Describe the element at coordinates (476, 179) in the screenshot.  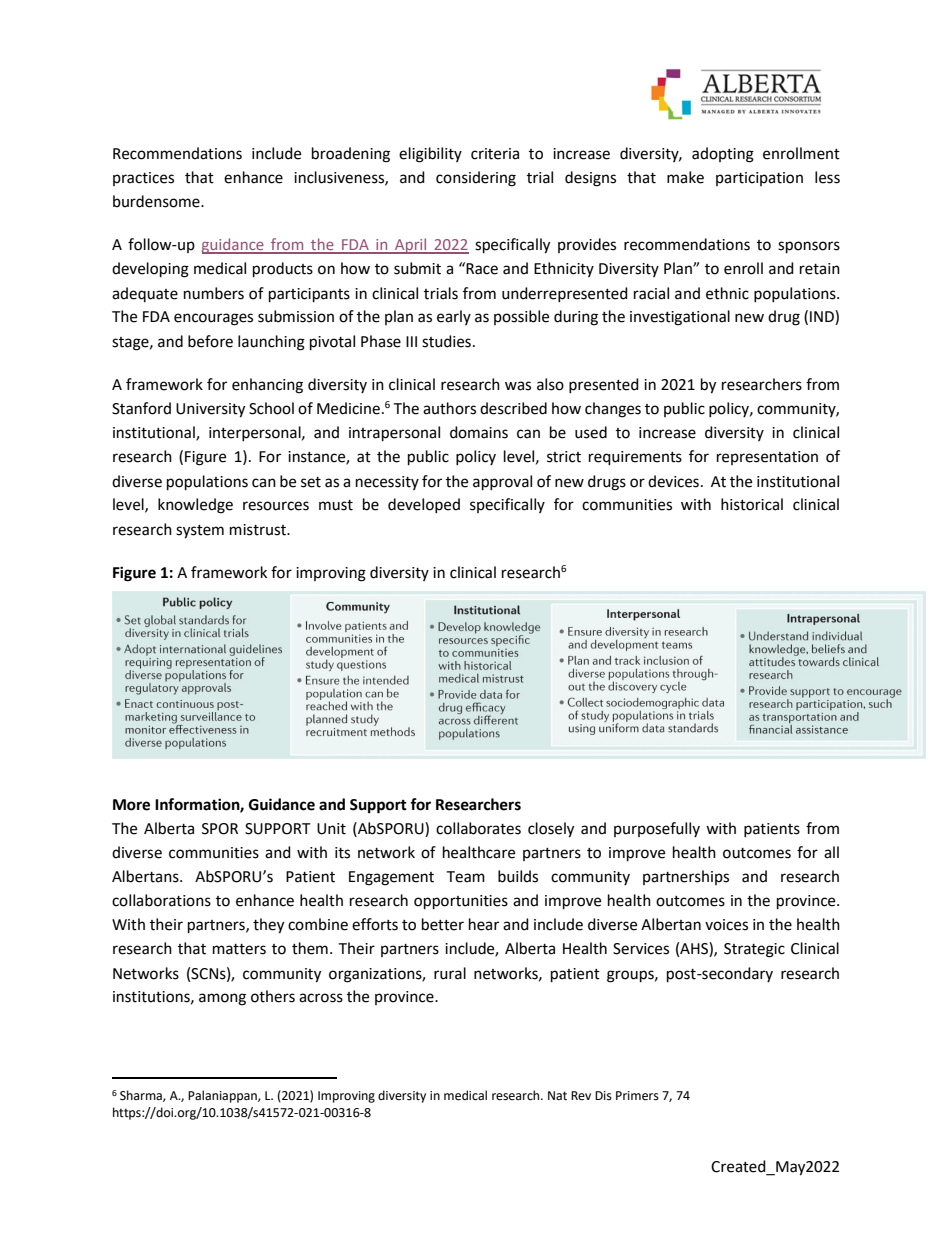
I see `considering` at that location.
